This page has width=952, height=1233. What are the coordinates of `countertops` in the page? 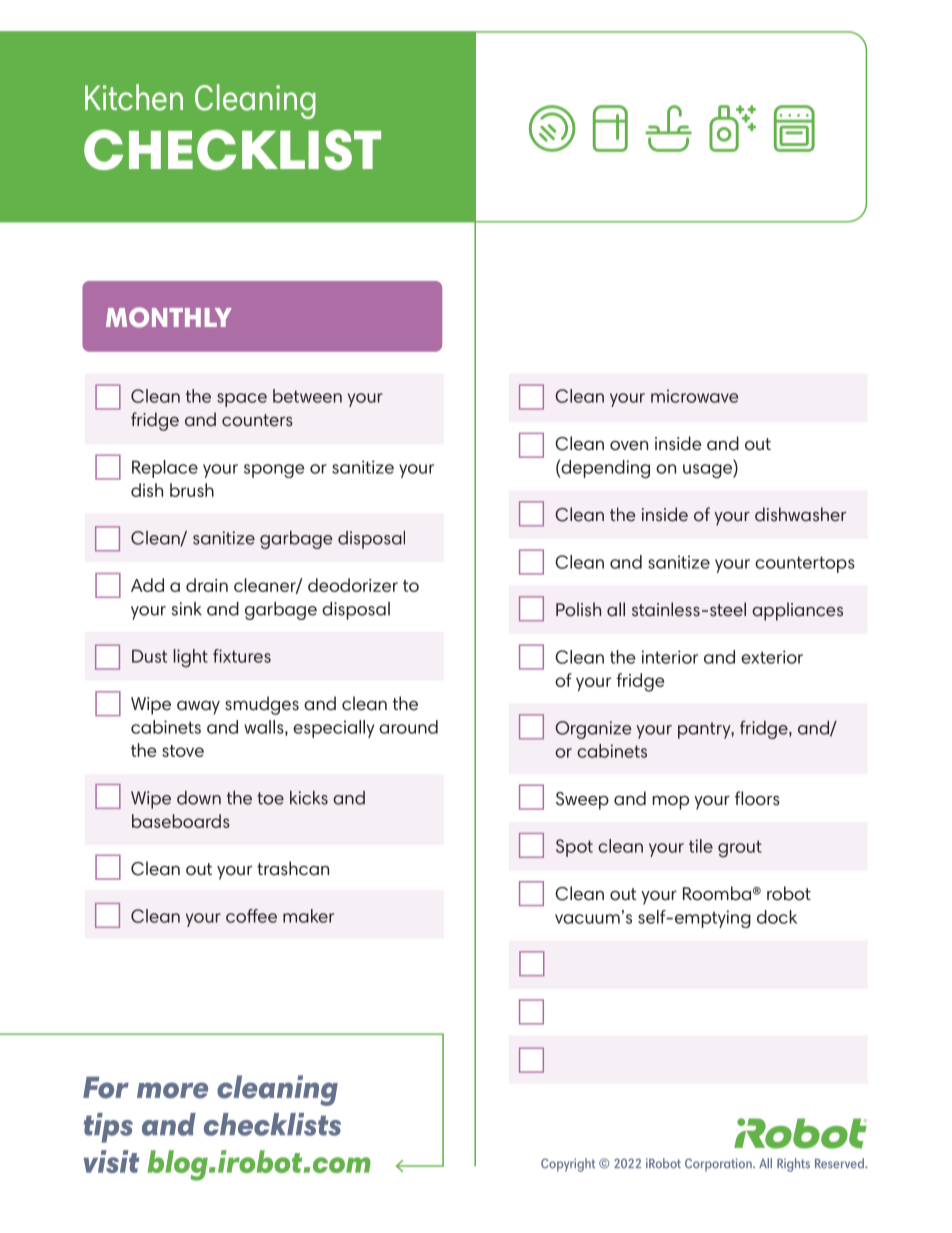 It's located at (805, 564).
